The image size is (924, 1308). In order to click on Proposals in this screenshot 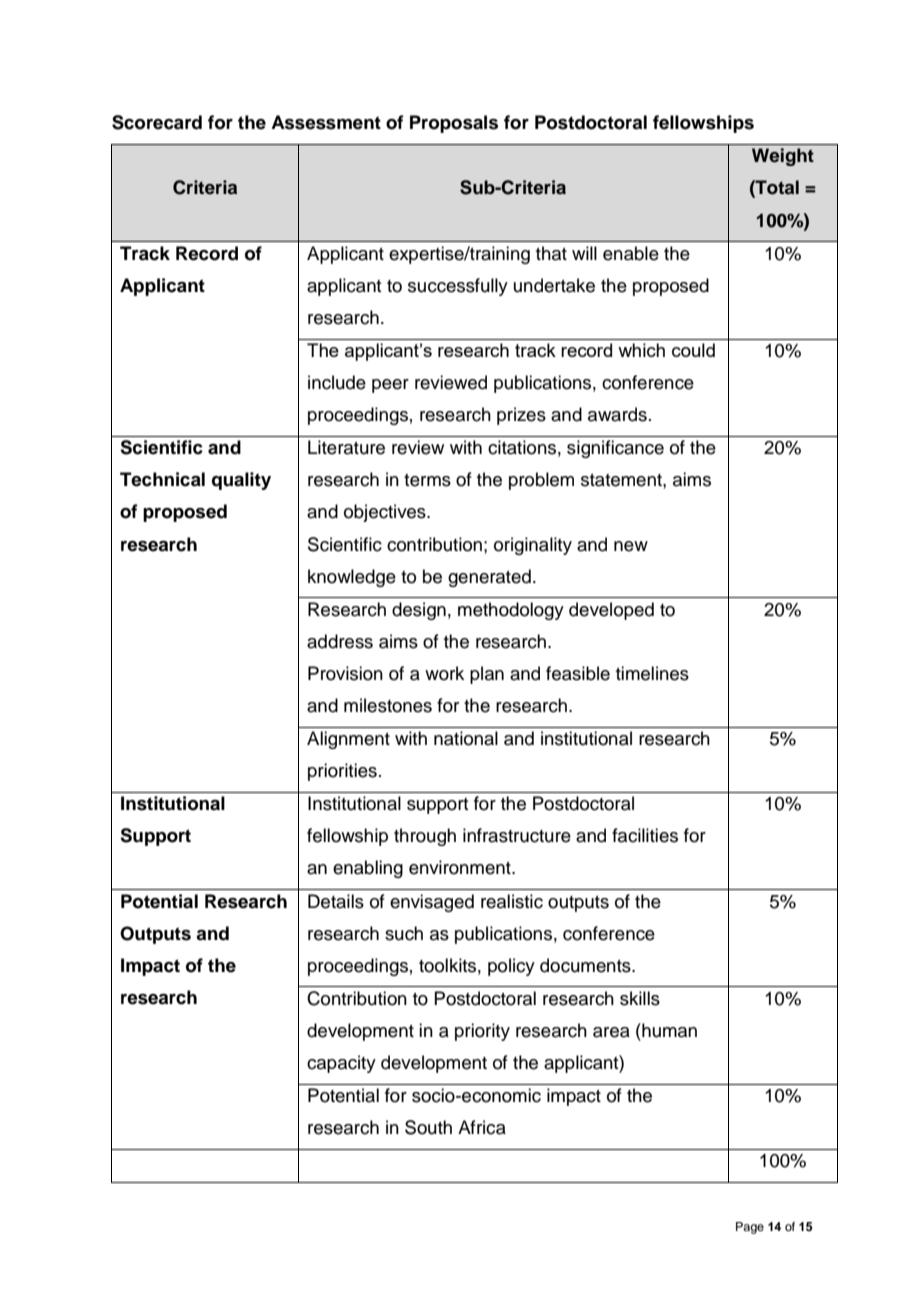, I will do `click(454, 124)`.
